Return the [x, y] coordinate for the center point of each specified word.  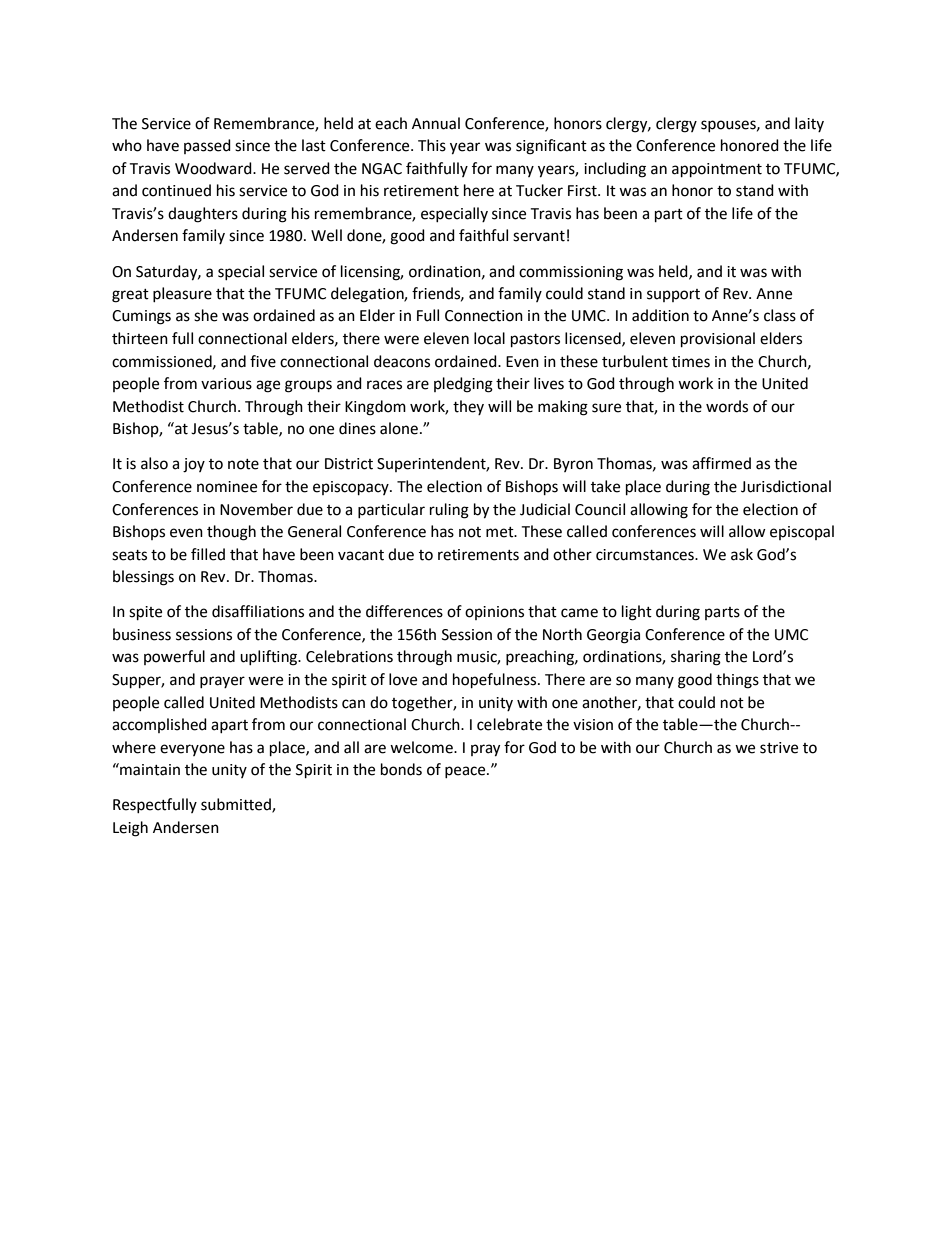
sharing [696, 658]
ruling [449, 511]
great [130, 296]
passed [207, 146]
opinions [494, 613]
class [780, 315]
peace [466, 772]
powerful [174, 657]
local [489, 338]
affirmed [721, 463]
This [432, 145]
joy [194, 465]
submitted [237, 805]
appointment [717, 170]
